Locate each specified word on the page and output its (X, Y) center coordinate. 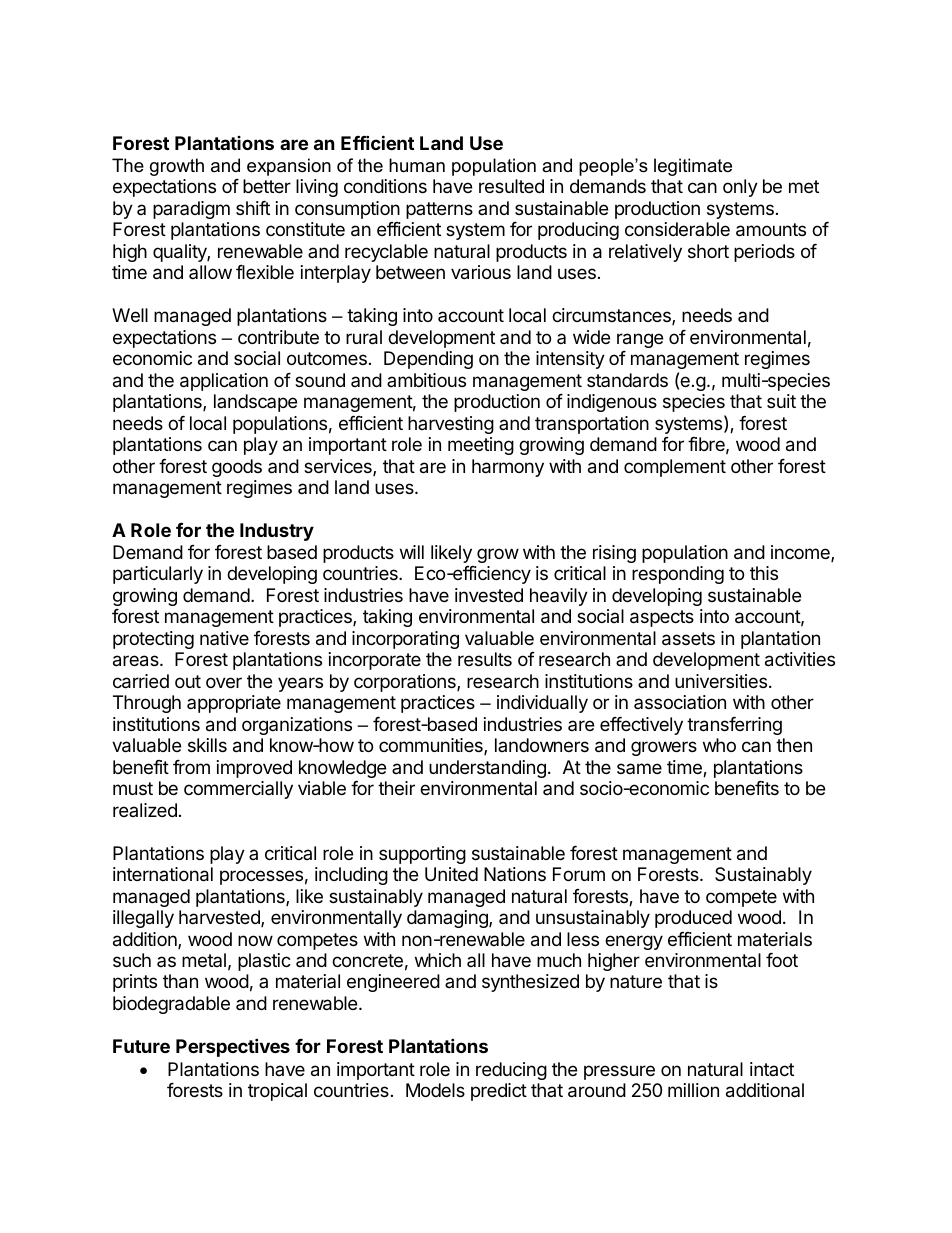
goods (237, 468)
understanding (487, 769)
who (719, 745)
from (191, 767)
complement (675, 468)
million (693, 1090)
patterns (439, 210)
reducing (511, 1071)
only (740, 188)
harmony (508, 468)
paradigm (191, 210)
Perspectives (233, 1047)
